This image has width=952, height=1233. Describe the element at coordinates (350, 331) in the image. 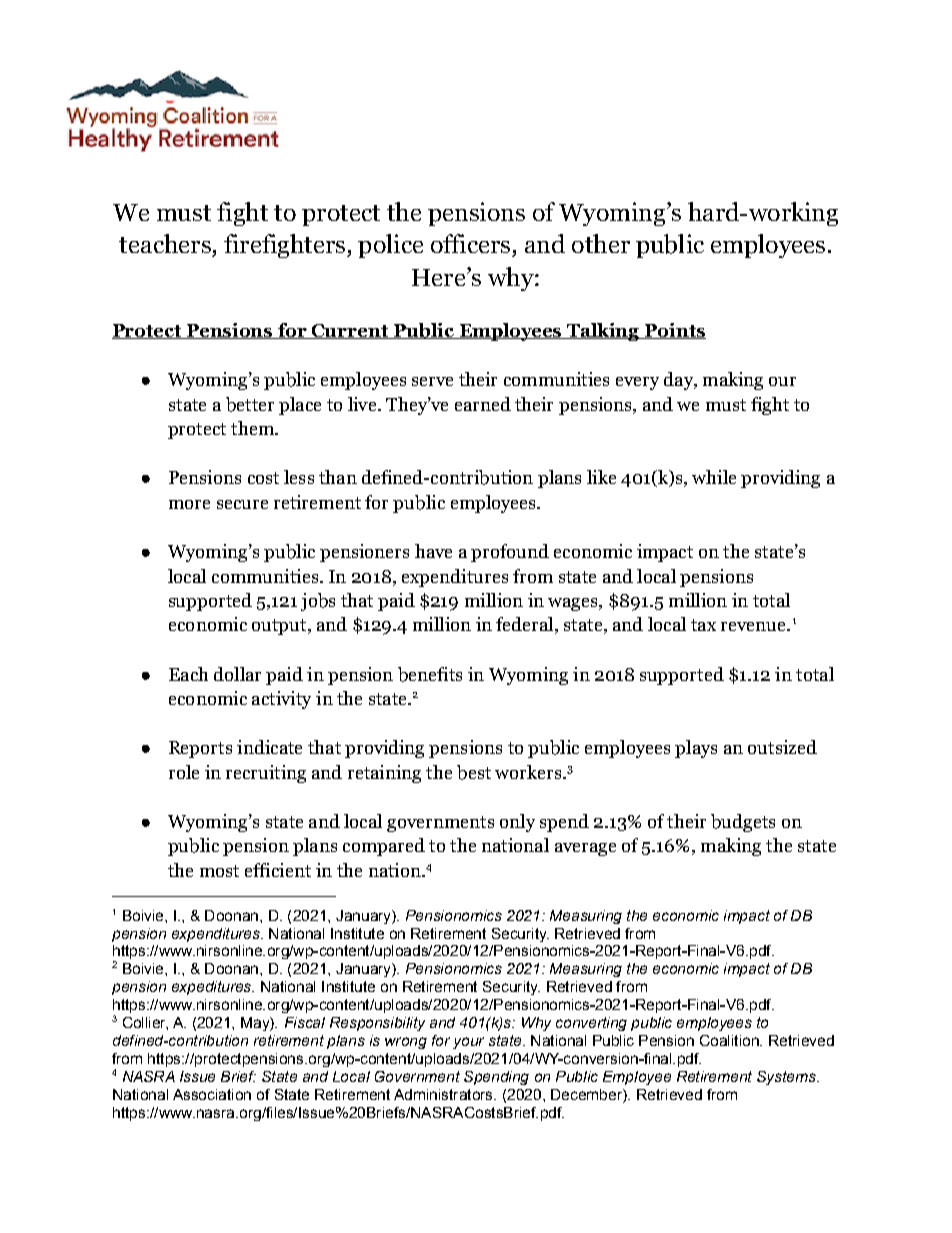

I see `Current` at that location.
